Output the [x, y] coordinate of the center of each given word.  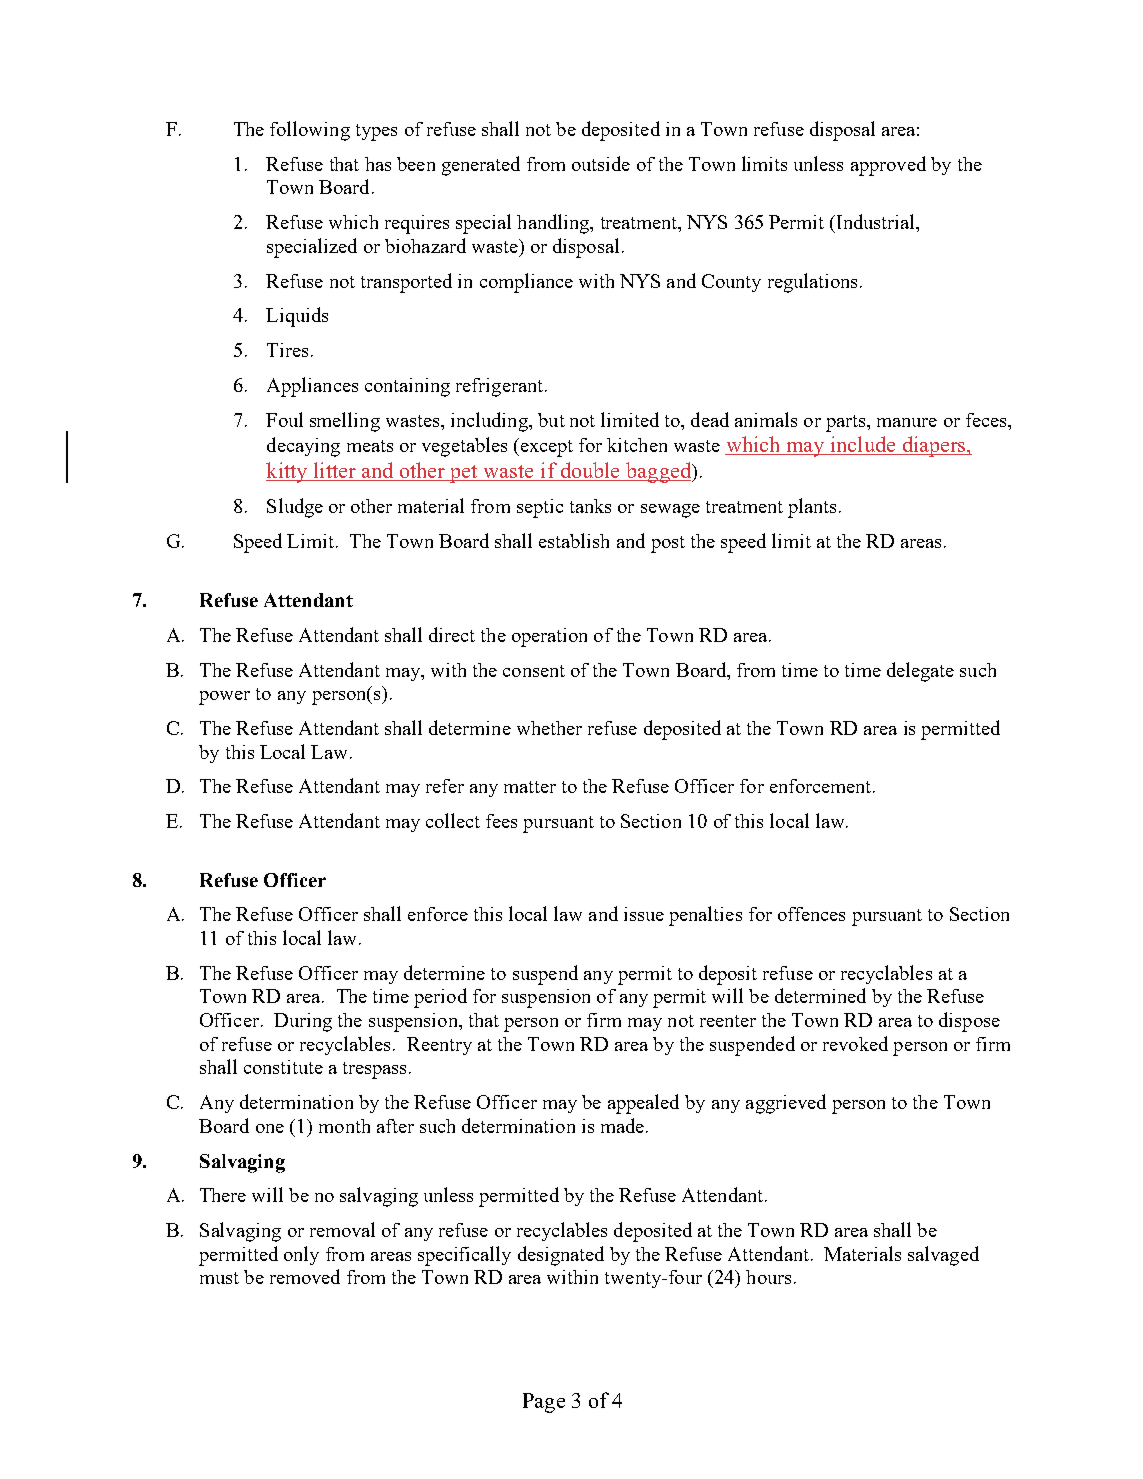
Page [544, 1403]
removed [305, 1276]
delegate [920, 672]
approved [888, 166]
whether [549, 728]
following [310, 131]
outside [601, 163]
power [224, 698]
